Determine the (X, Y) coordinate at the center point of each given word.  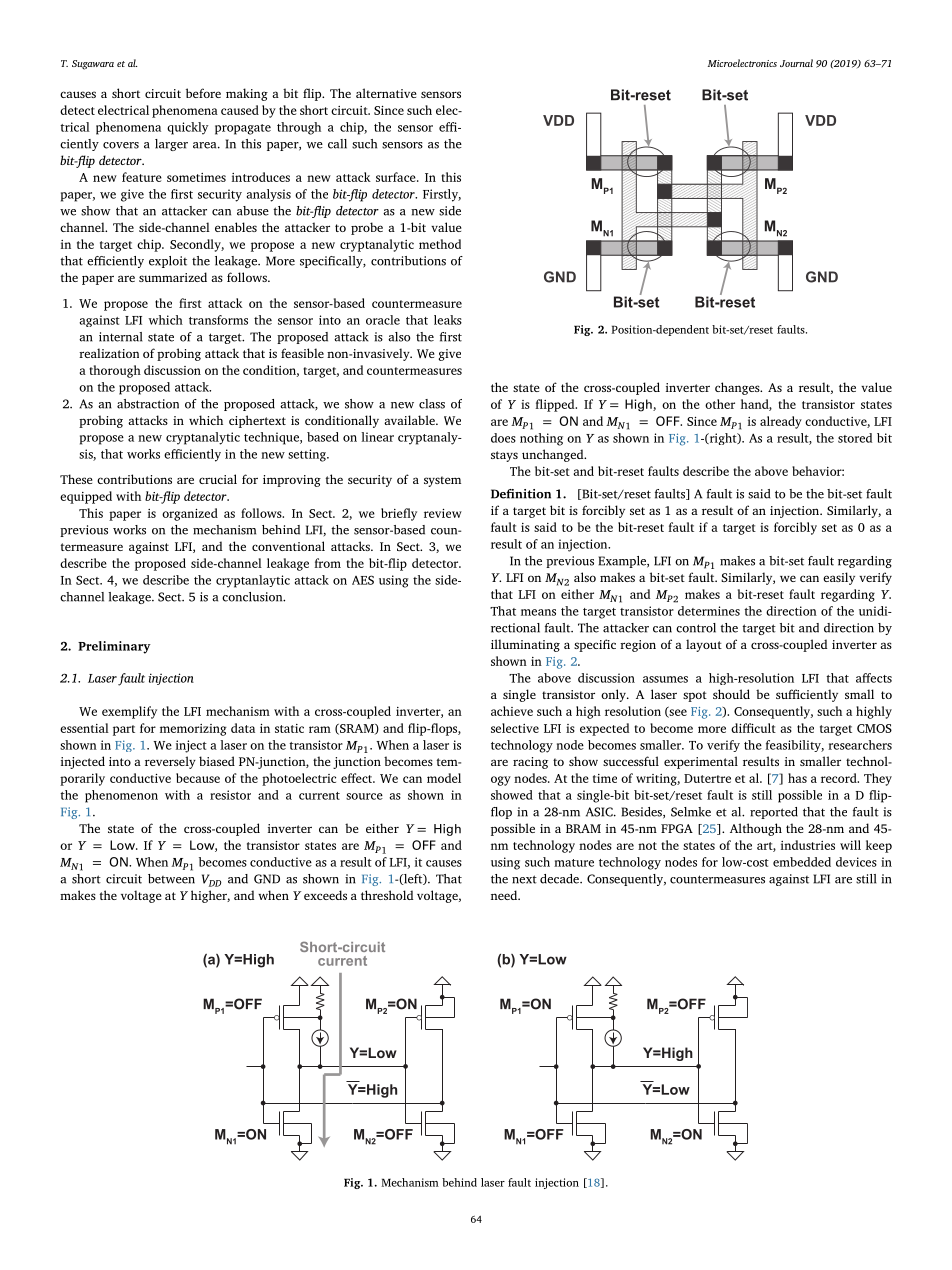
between (171, 879)
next (524, 879)
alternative (386, 93)
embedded (802, 862)
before (203, 93)
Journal (796, 63)
